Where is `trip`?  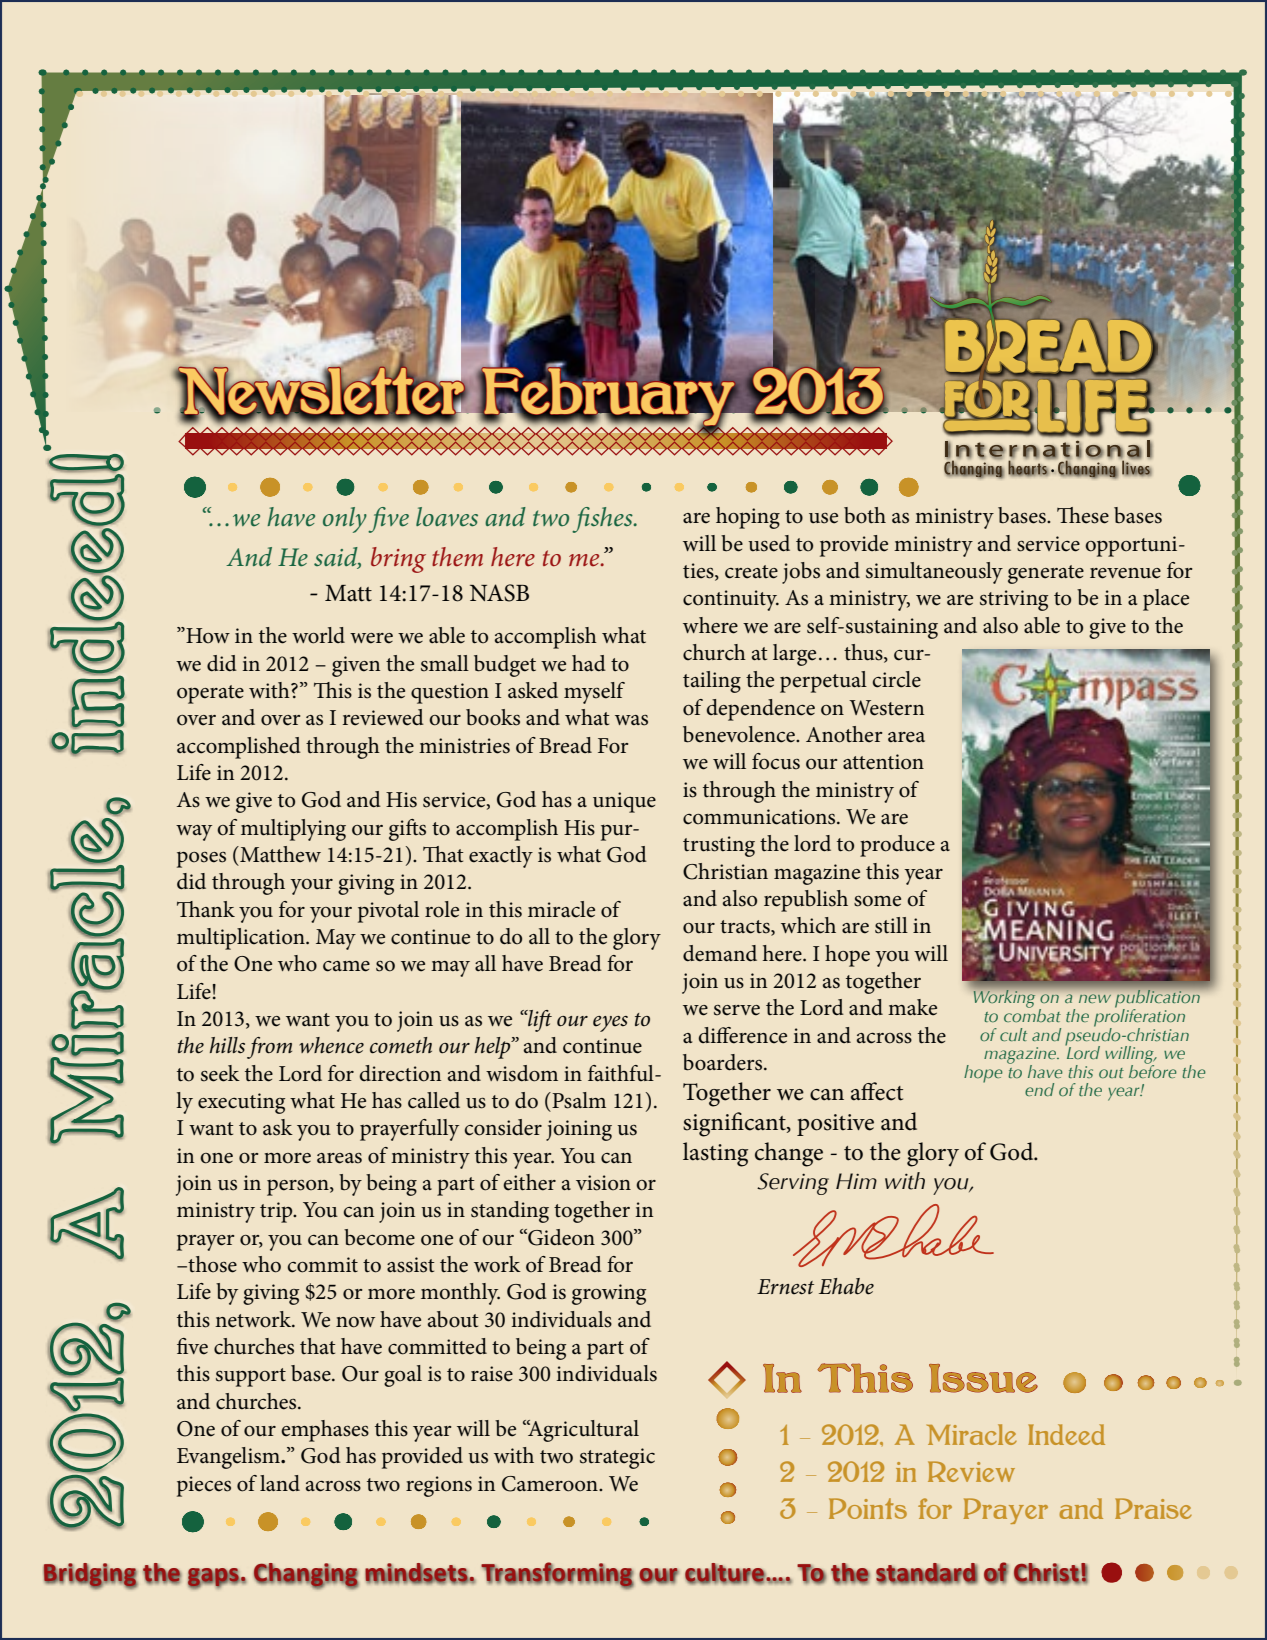 trip is located at coordinates (277, 1212).
